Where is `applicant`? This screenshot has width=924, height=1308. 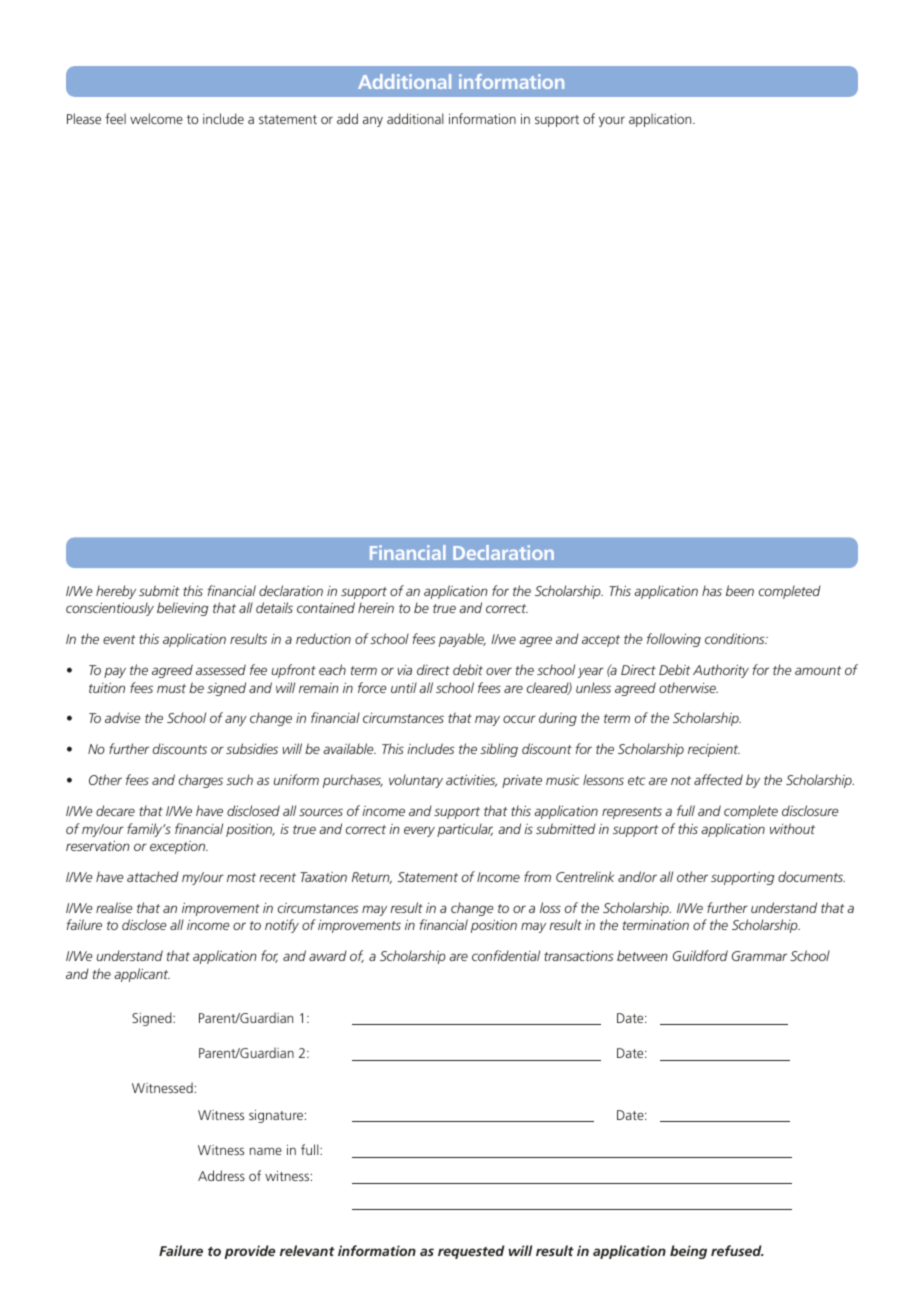 applicant is located at coordinates (142, 975).
